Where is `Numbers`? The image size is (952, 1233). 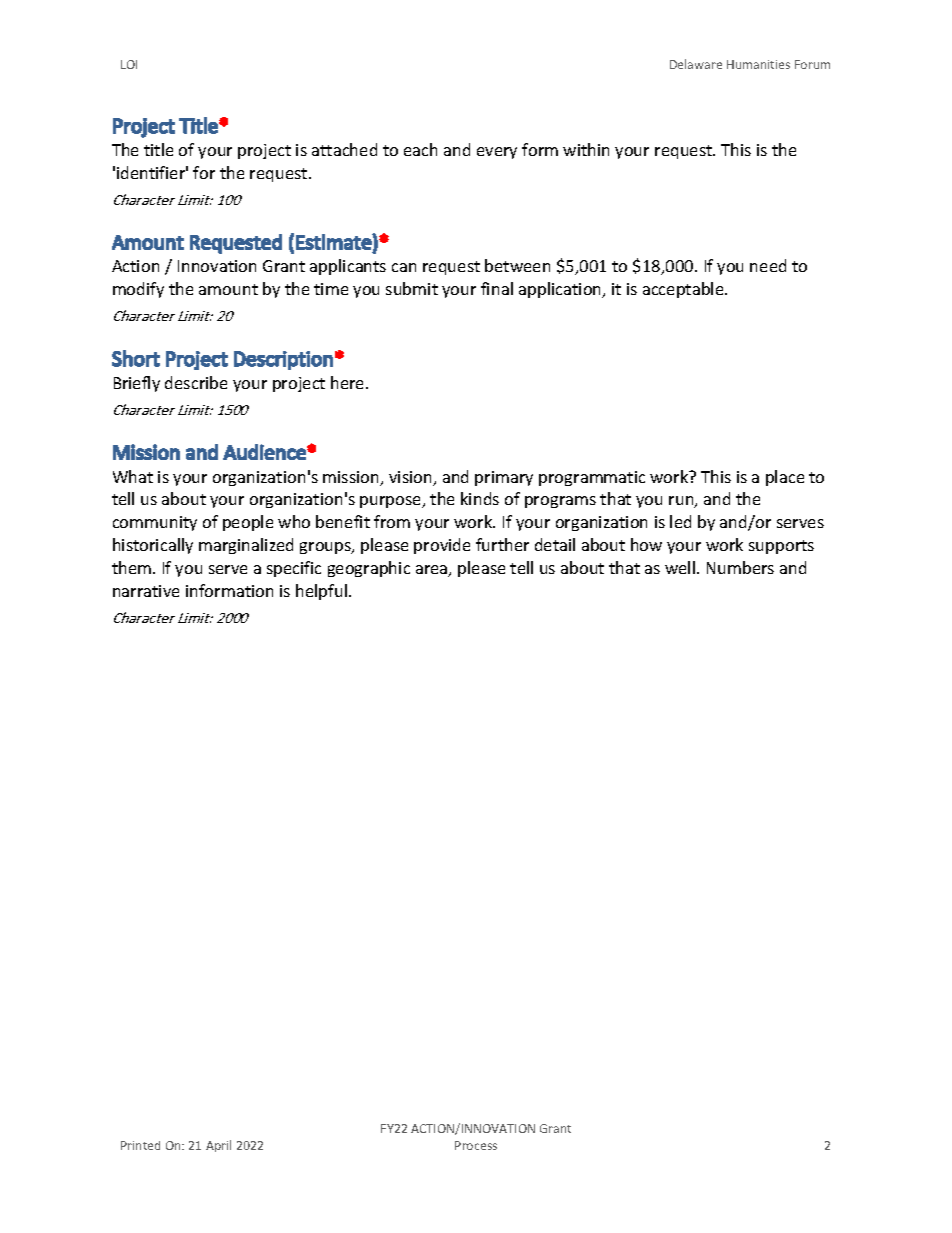 Numbers is located at coordinates (740, 567).
